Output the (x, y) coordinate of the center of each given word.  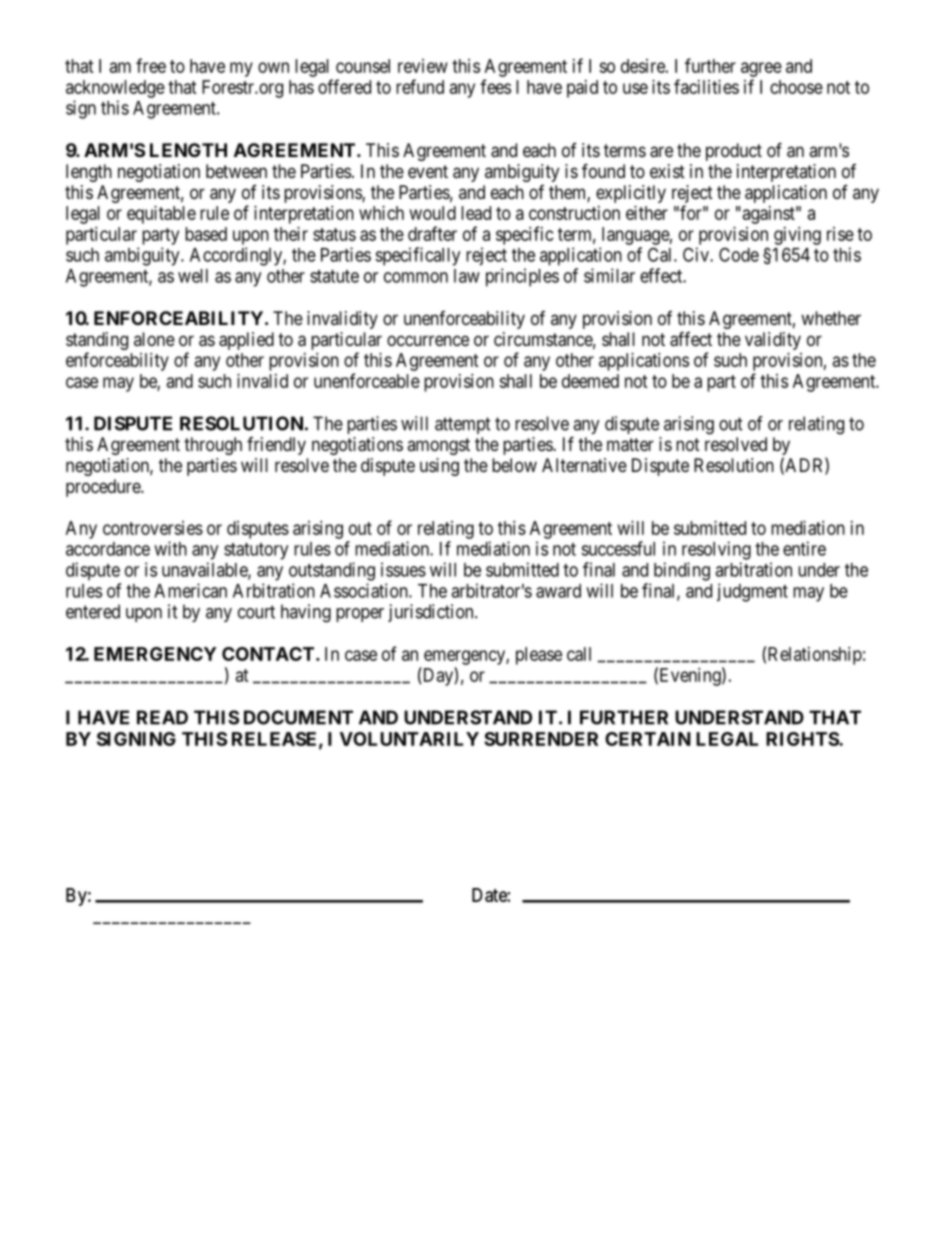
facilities (706, 86)
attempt (463, 425)
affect (691, 339)
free (151, 65)
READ (162, 717)
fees (495, 86)
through (213, 446)
